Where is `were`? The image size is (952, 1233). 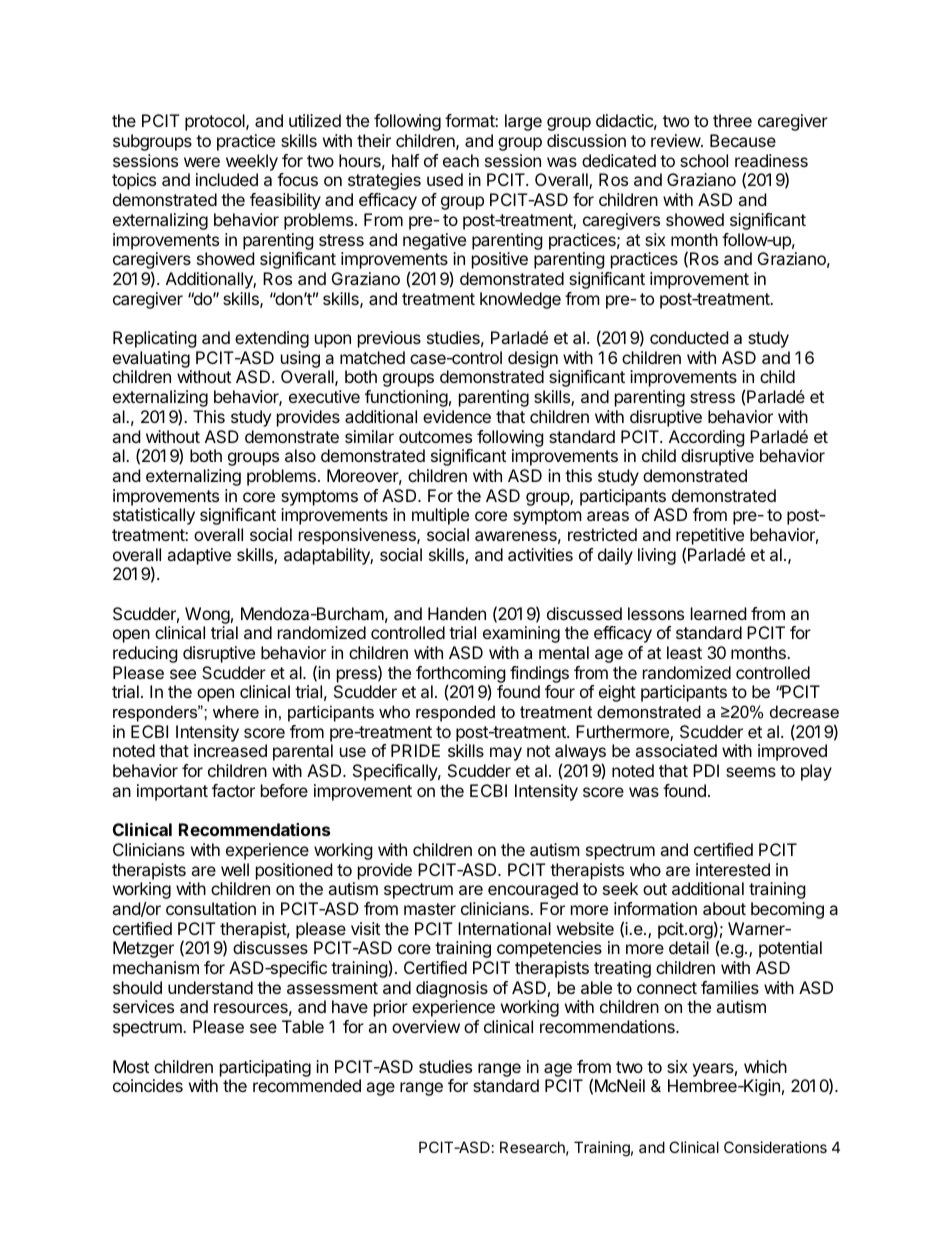 were is located at coordinates (202, 162).
